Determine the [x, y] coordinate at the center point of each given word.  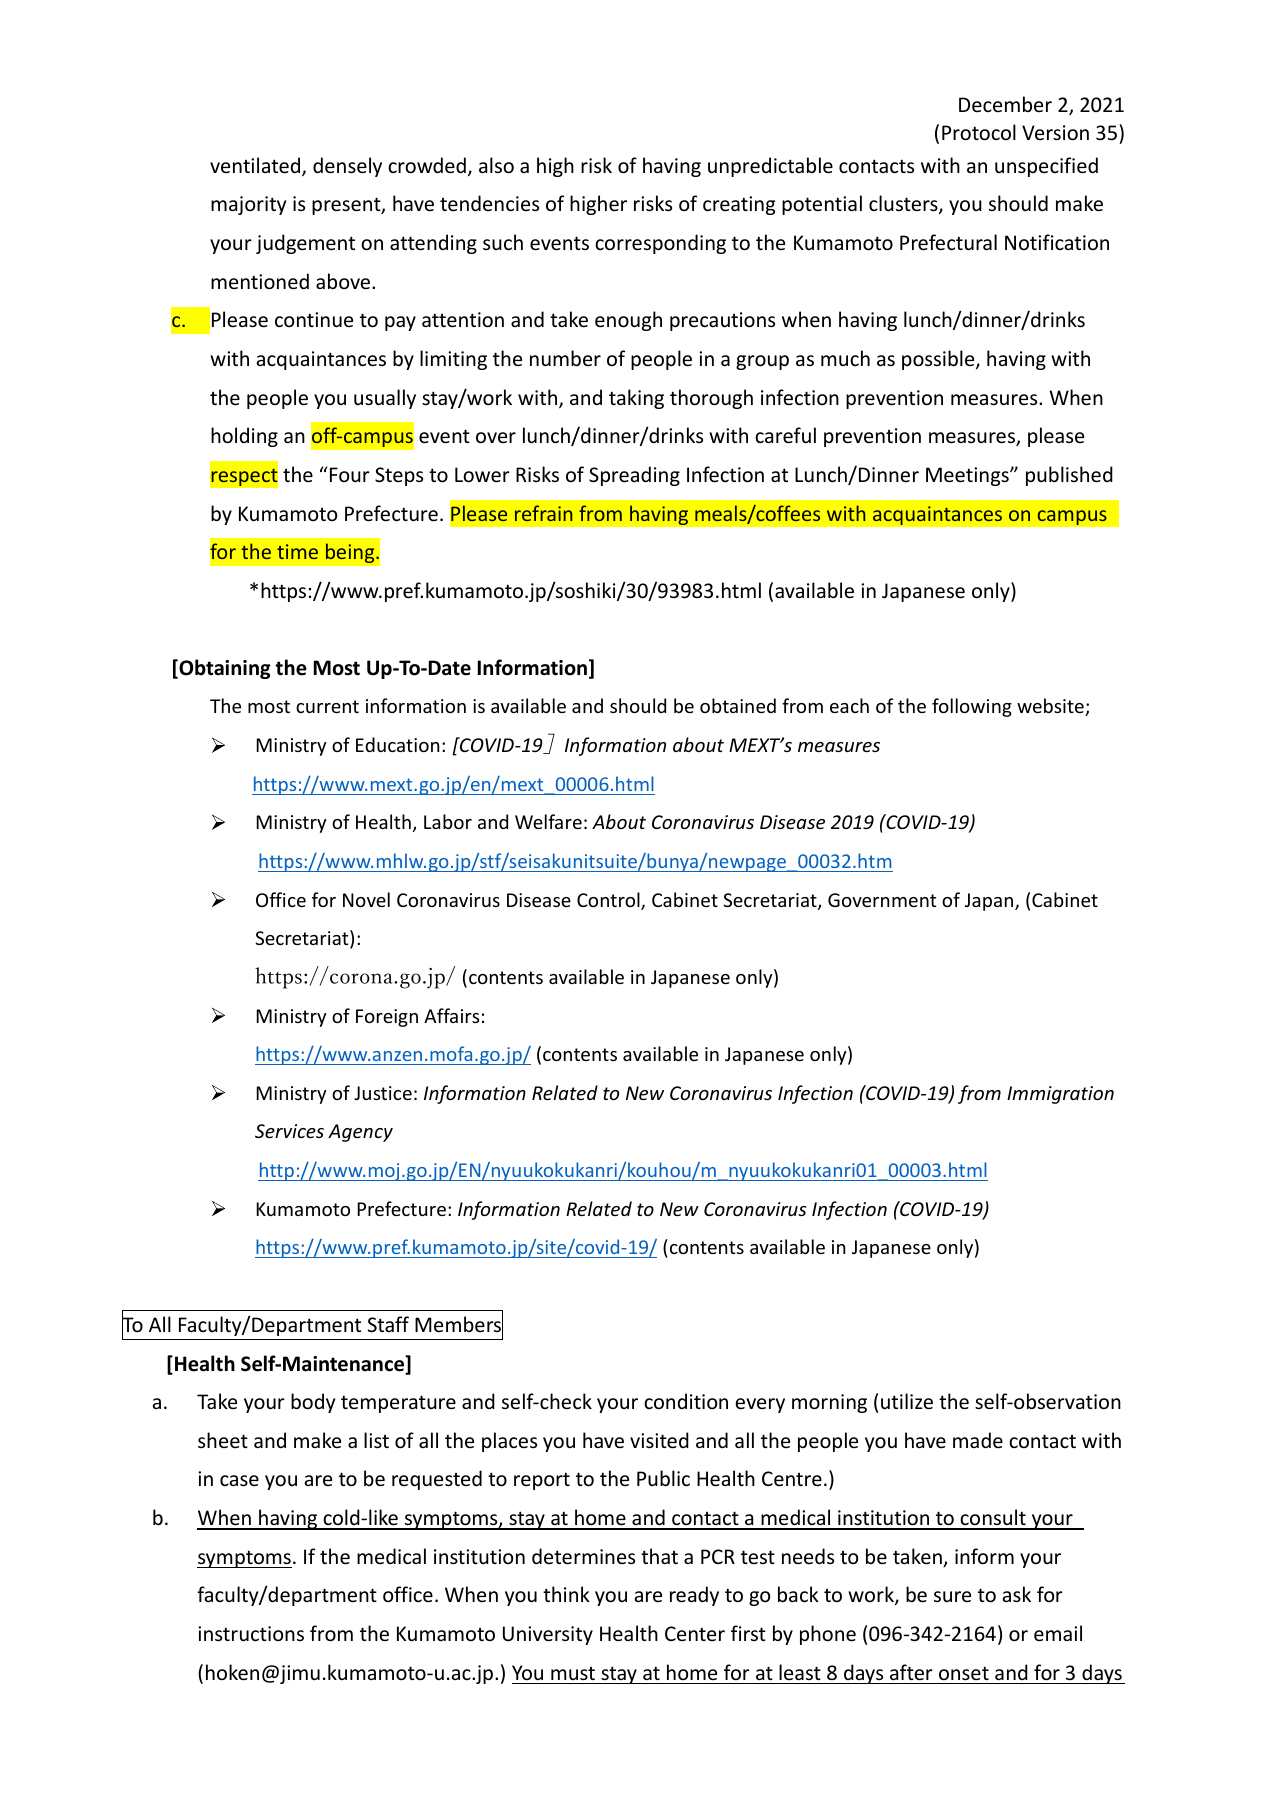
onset [964, 1673]
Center [695, 1633]
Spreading [634, 476]
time [297, 551]
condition [686, 1401]
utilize [907, 1401]
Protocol [979, 132]
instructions [251, 1634]
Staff [388, 1324]
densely [347, 167]
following [972, 707]
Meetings [968, 476]
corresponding [660, 244]
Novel [366, 899]
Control [609, 901]
